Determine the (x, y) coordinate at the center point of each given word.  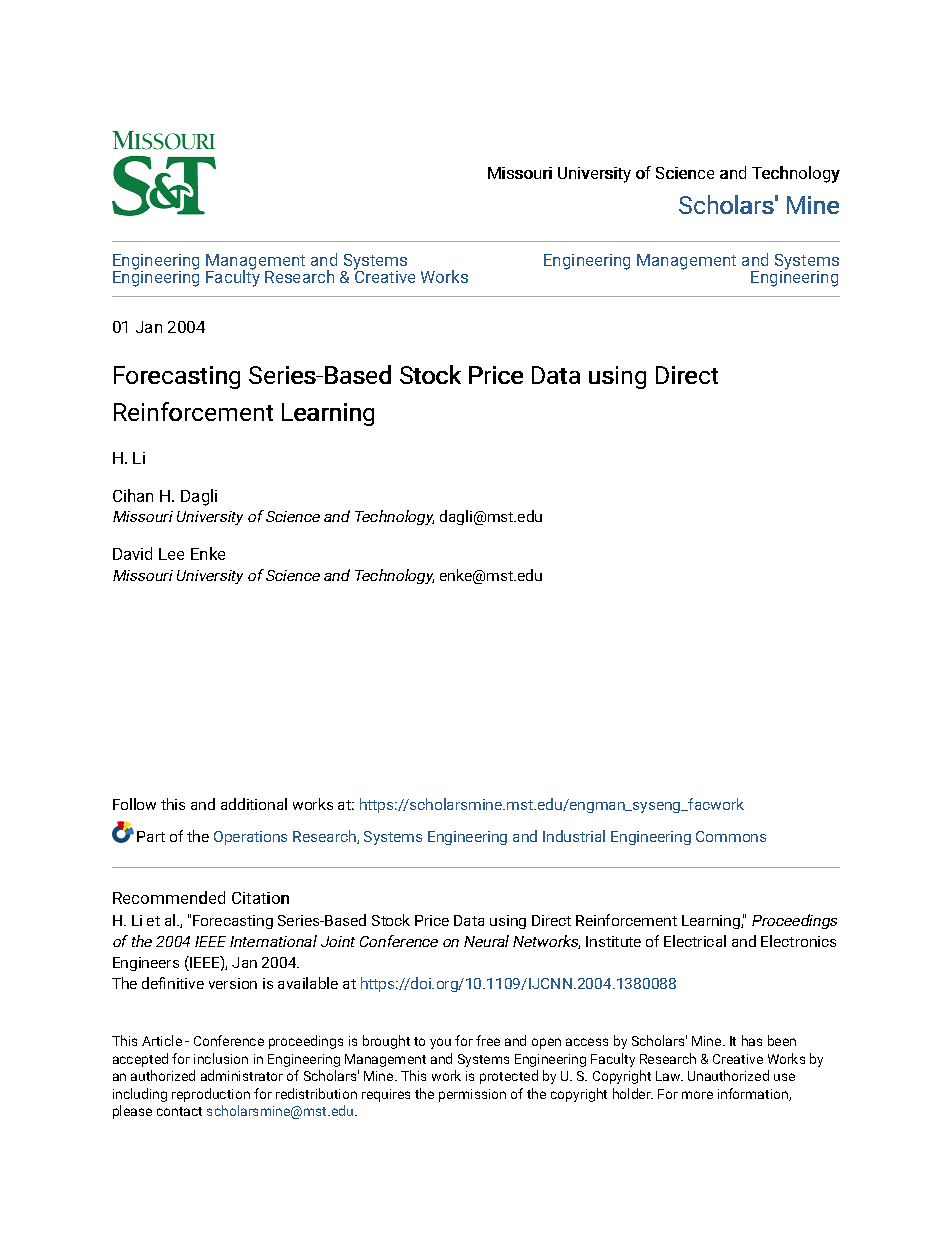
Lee (171, 554)
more (697, 1095)
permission (472, 1095)
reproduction (211, 1095)
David (132, 553)
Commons (731, 836)
